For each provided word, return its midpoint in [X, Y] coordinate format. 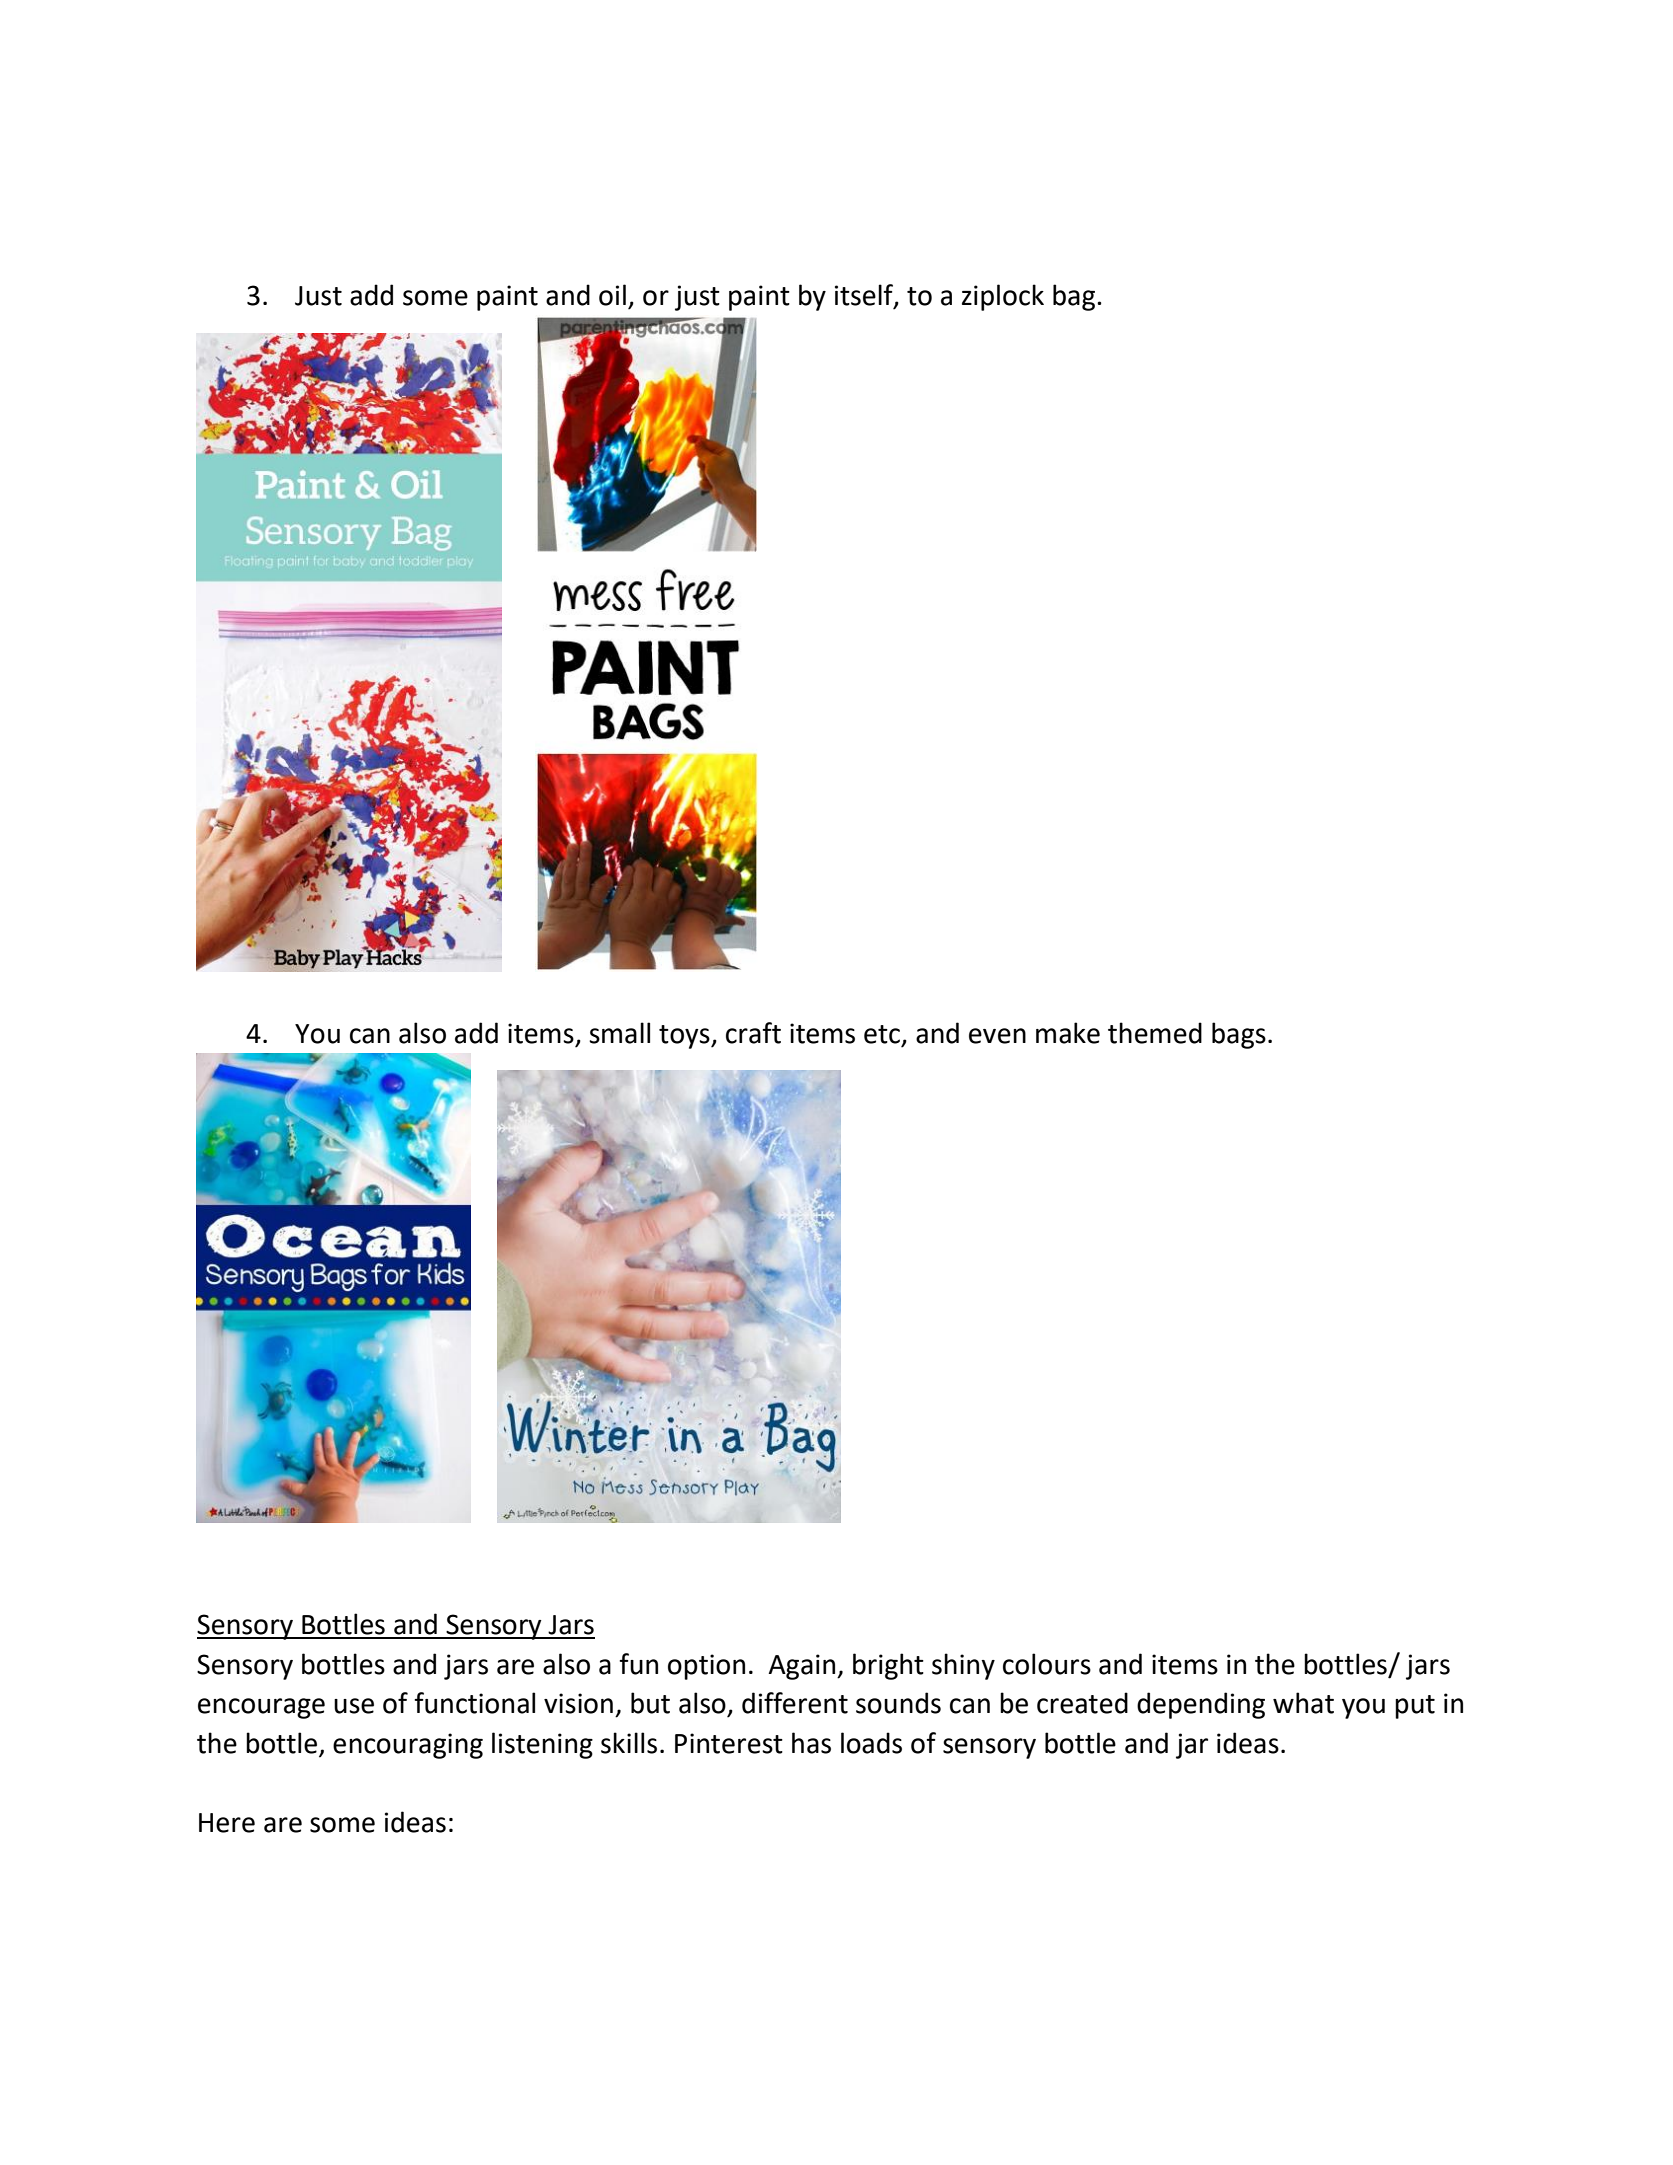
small [619, 1033]
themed [1155, 1033]
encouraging [408, 1746]
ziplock [1003, 297]
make [1068, 1033]
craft [753, 1033]
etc [882, 1034]
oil [612, 295]
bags [1239, 1035]
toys [685, 1037]
